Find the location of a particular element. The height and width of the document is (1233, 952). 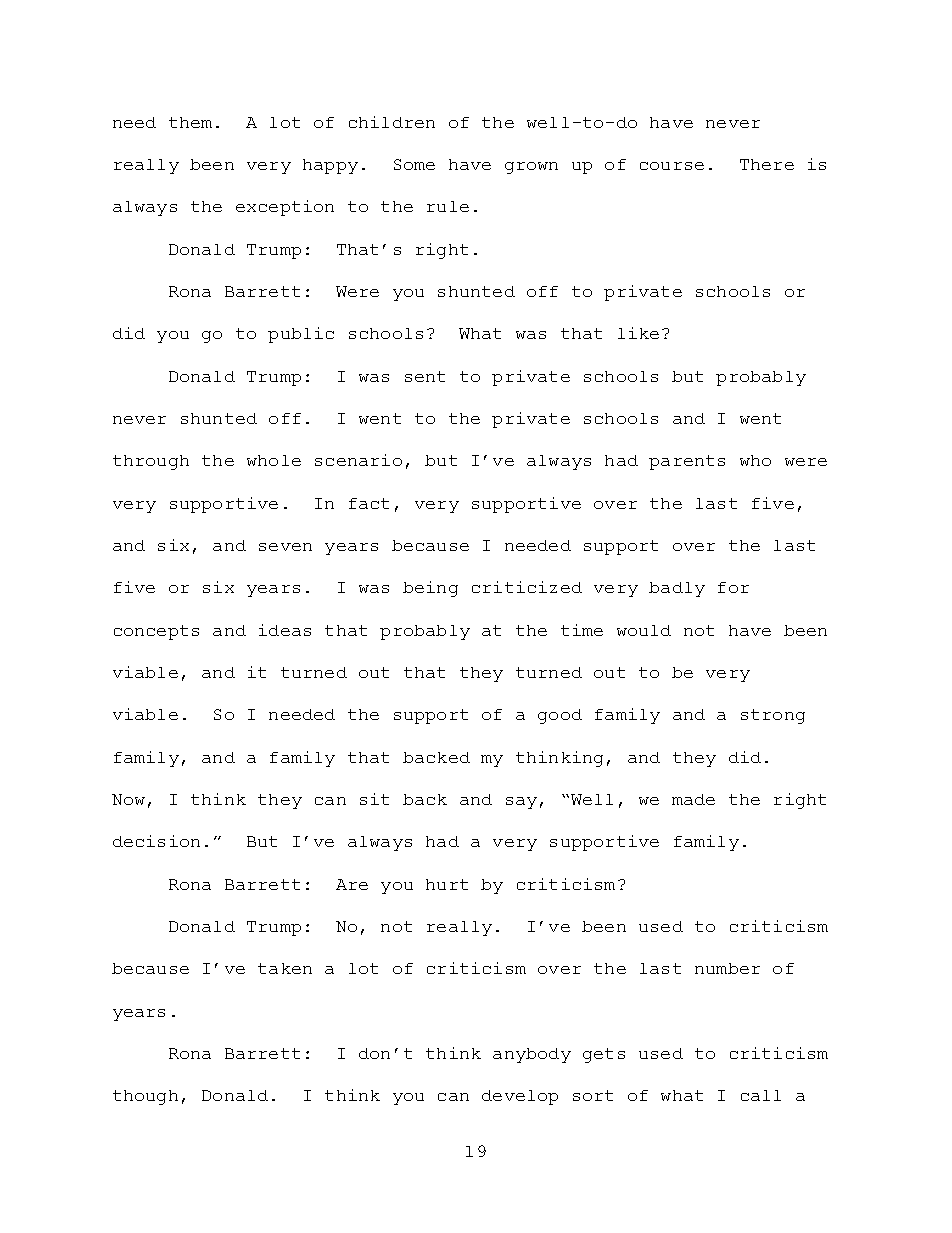

develop is located at coordinates (520, 1097).
